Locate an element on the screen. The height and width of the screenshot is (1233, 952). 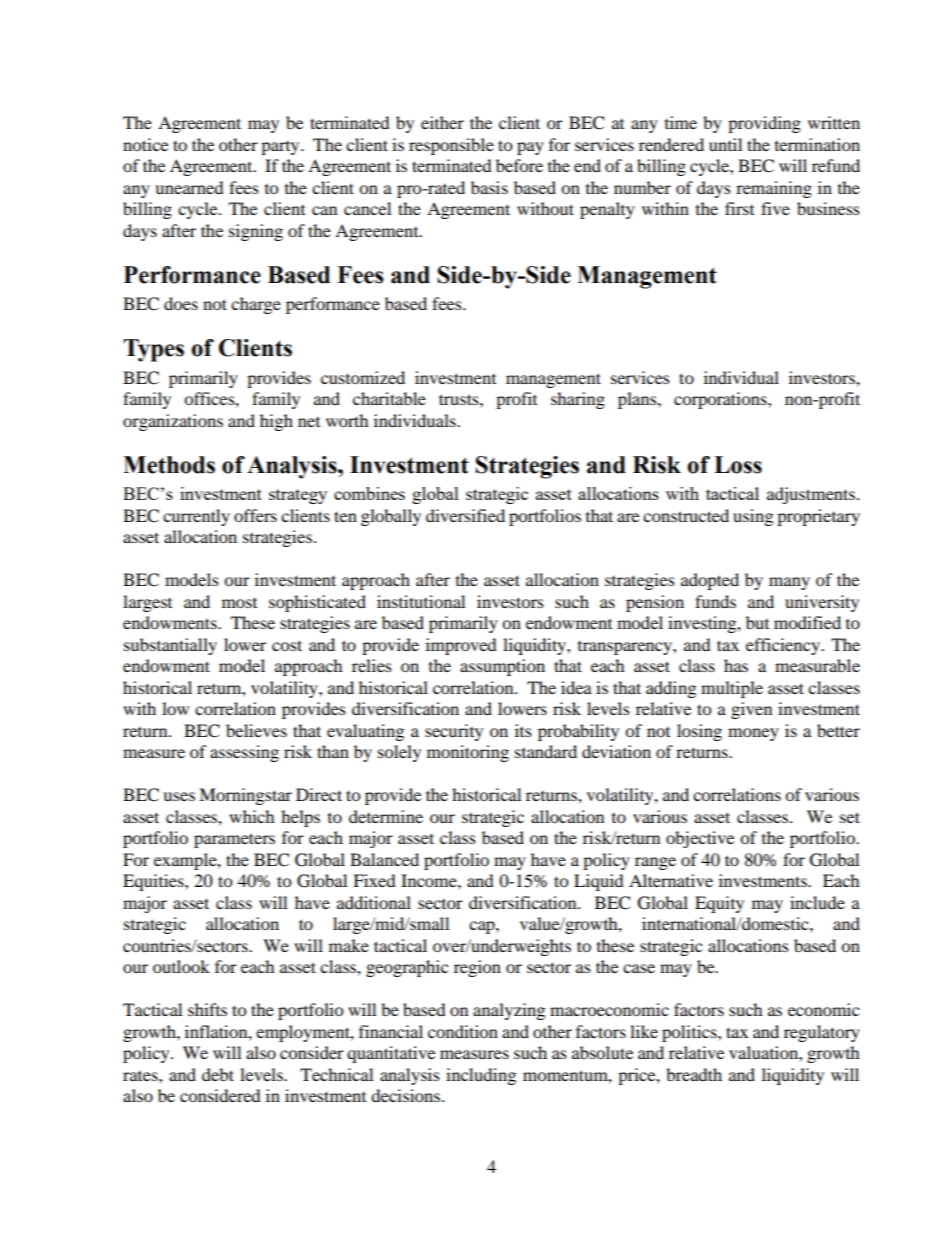
improved is located at coordinates (461, 646).
